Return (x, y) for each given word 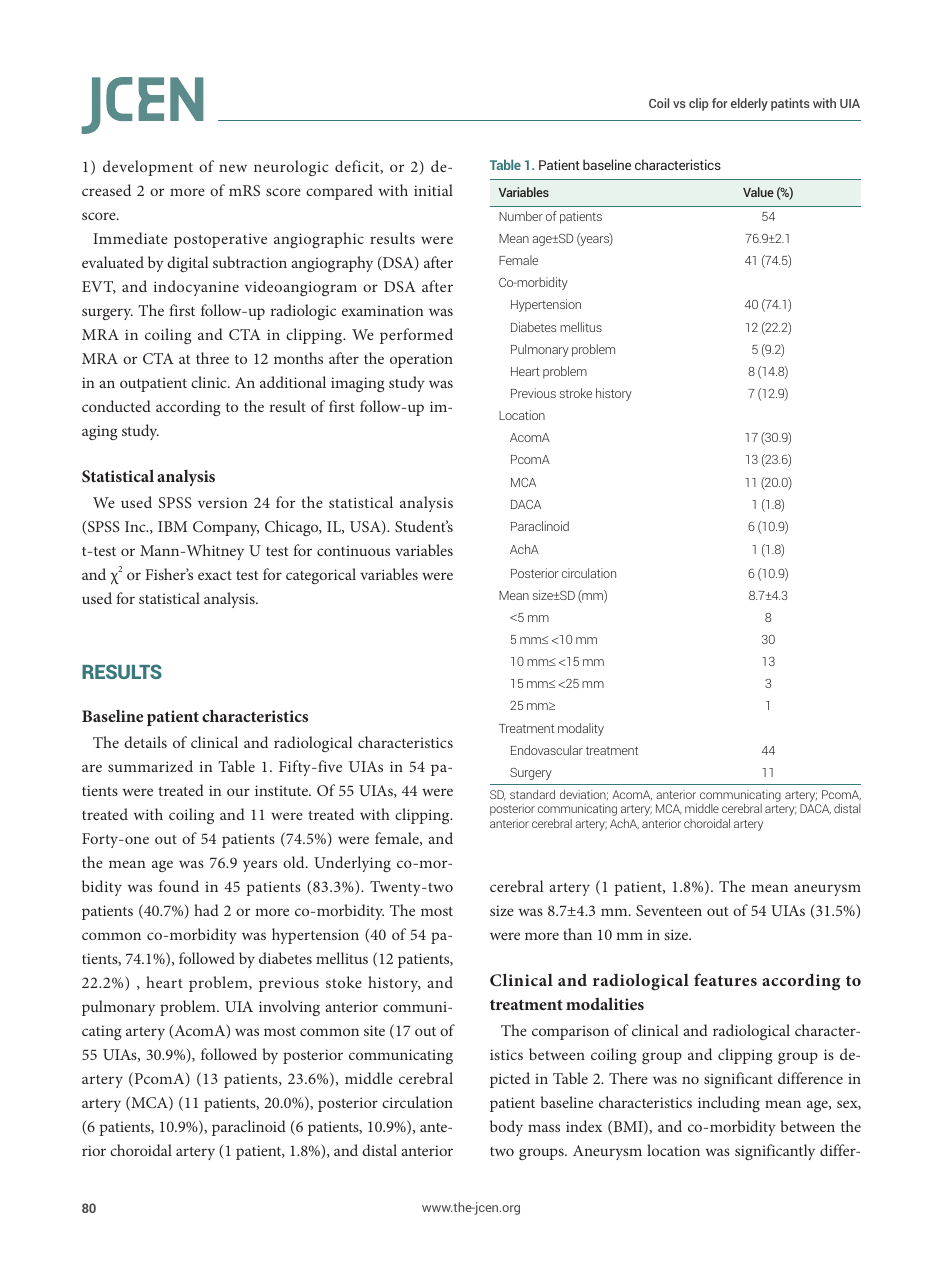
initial (433, 190)
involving (289, 1008)
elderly (749, 104)
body (506, 1128)
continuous (353, 550)
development (148, 168)
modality (581, 729)
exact (215, 575)
